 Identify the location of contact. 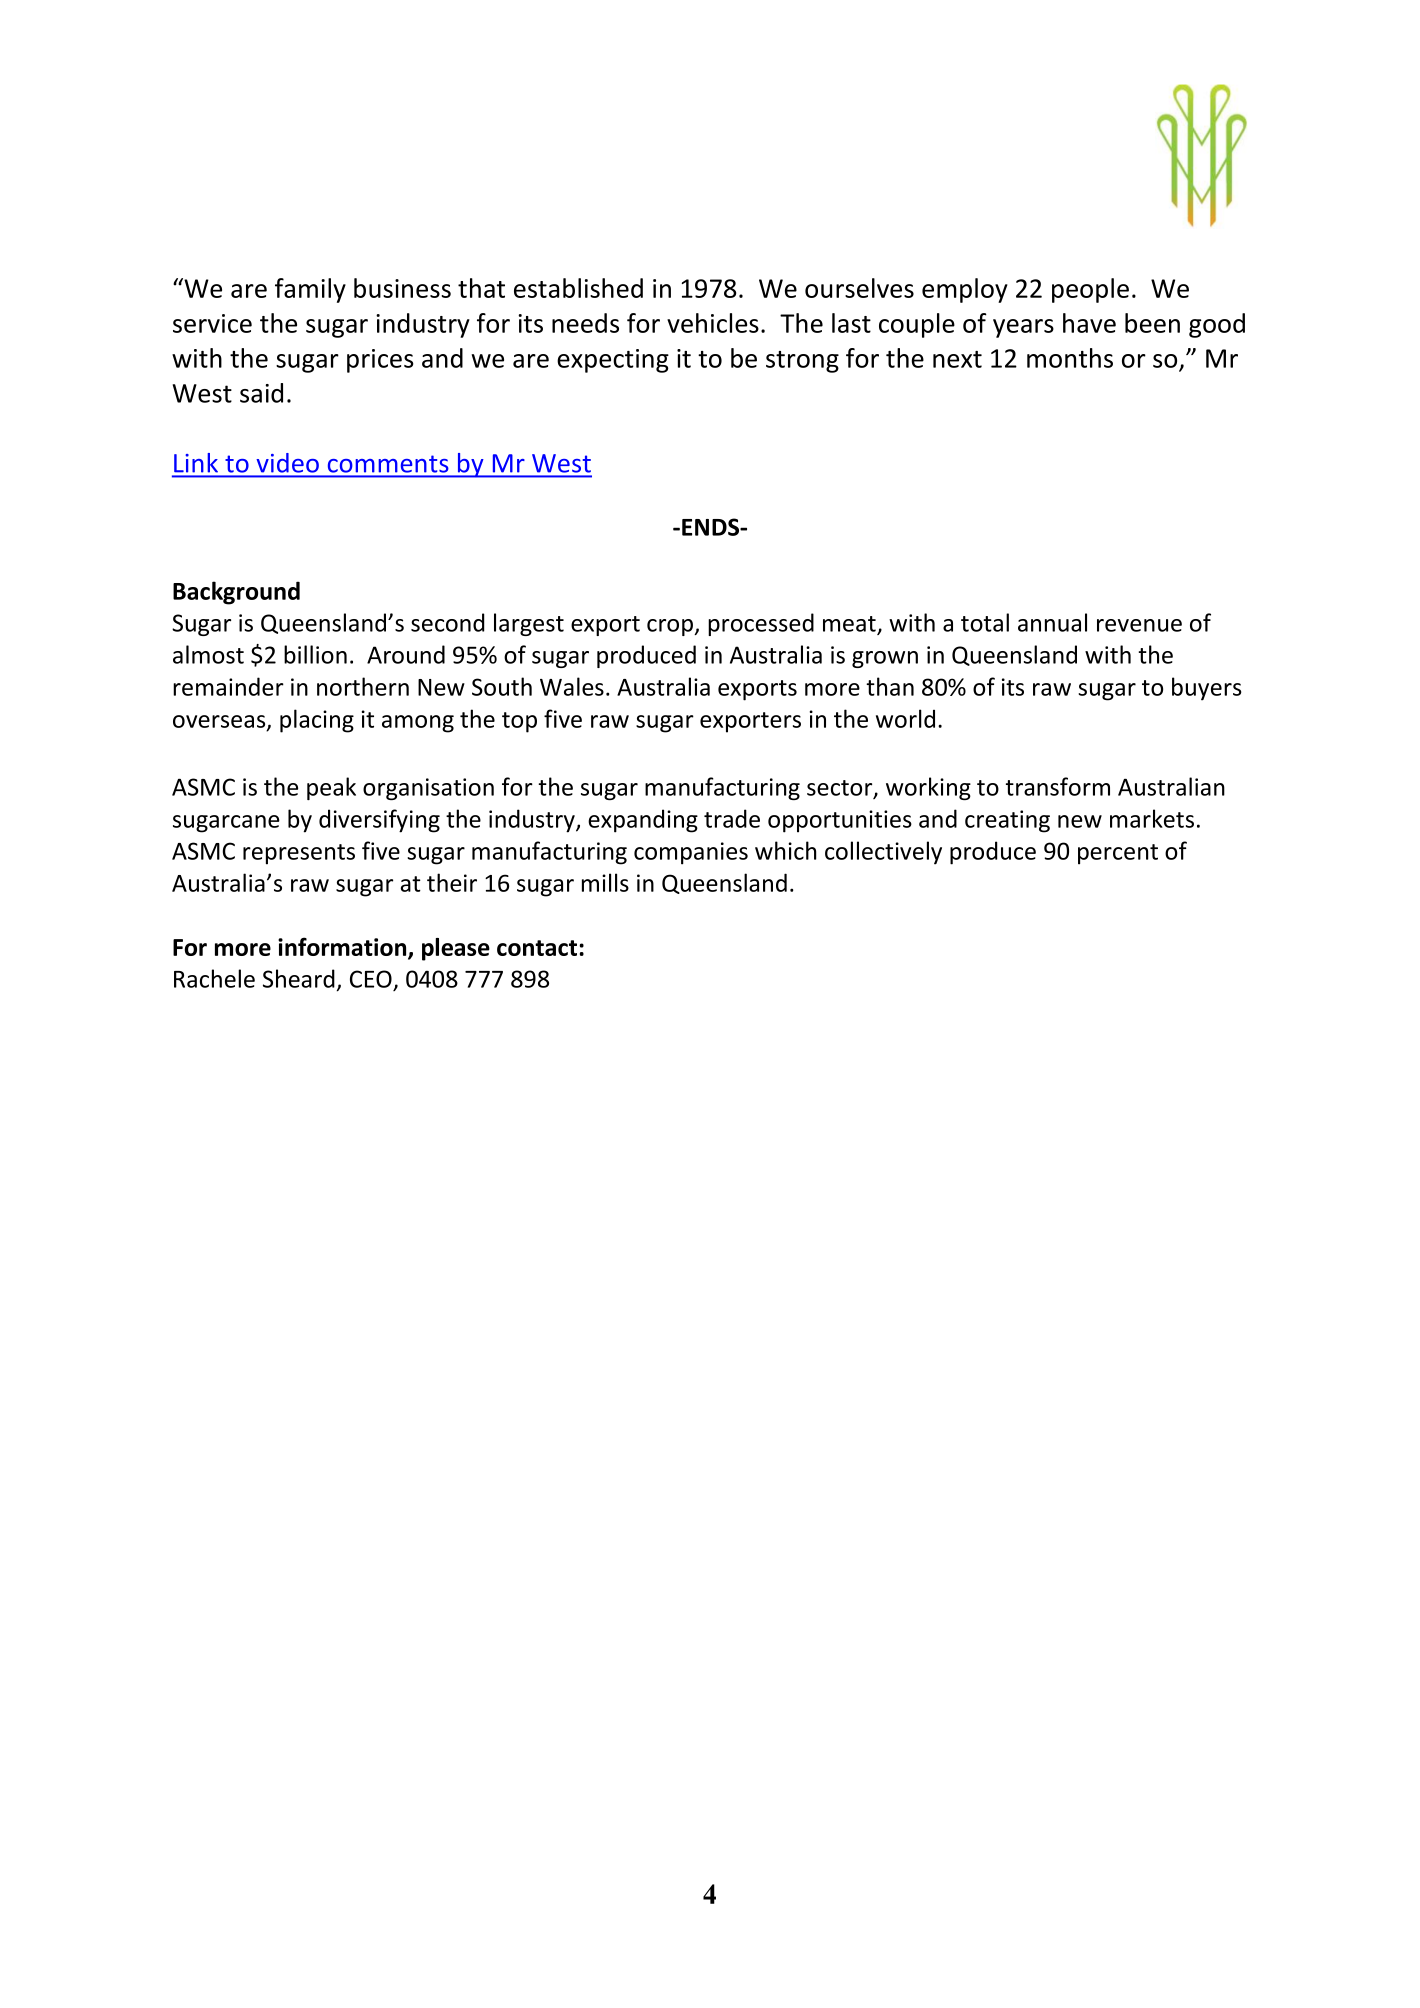
(537, 948).
